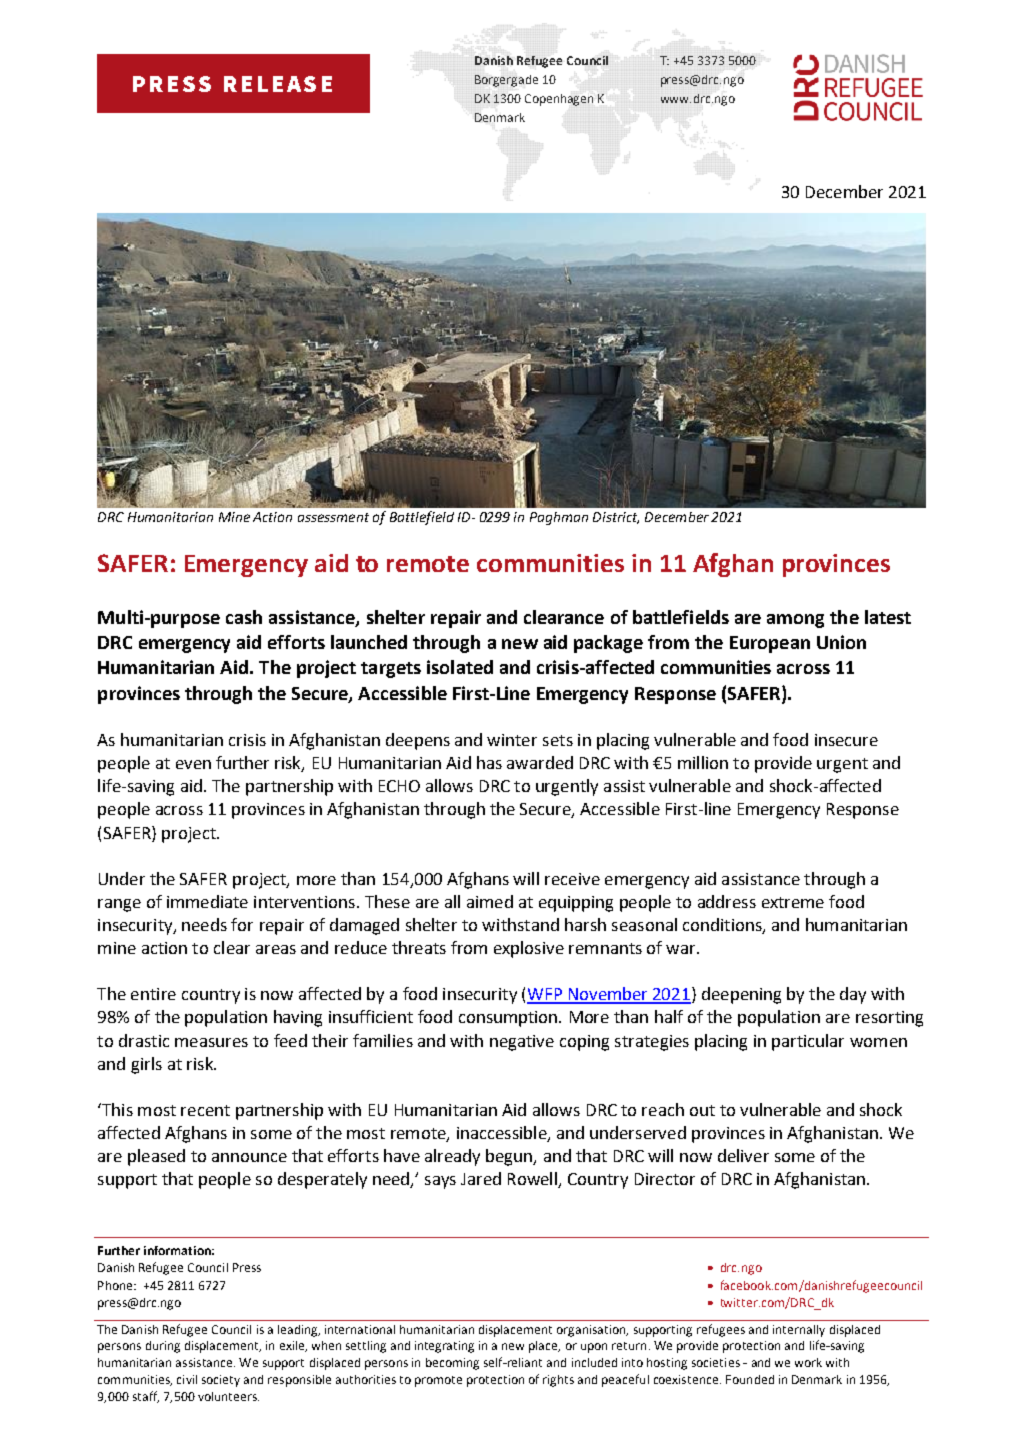 The width and height of the page is (1024, 1449). Describe the element at coordinates (452, 1364) in the page. I see `becoming` at that location.
